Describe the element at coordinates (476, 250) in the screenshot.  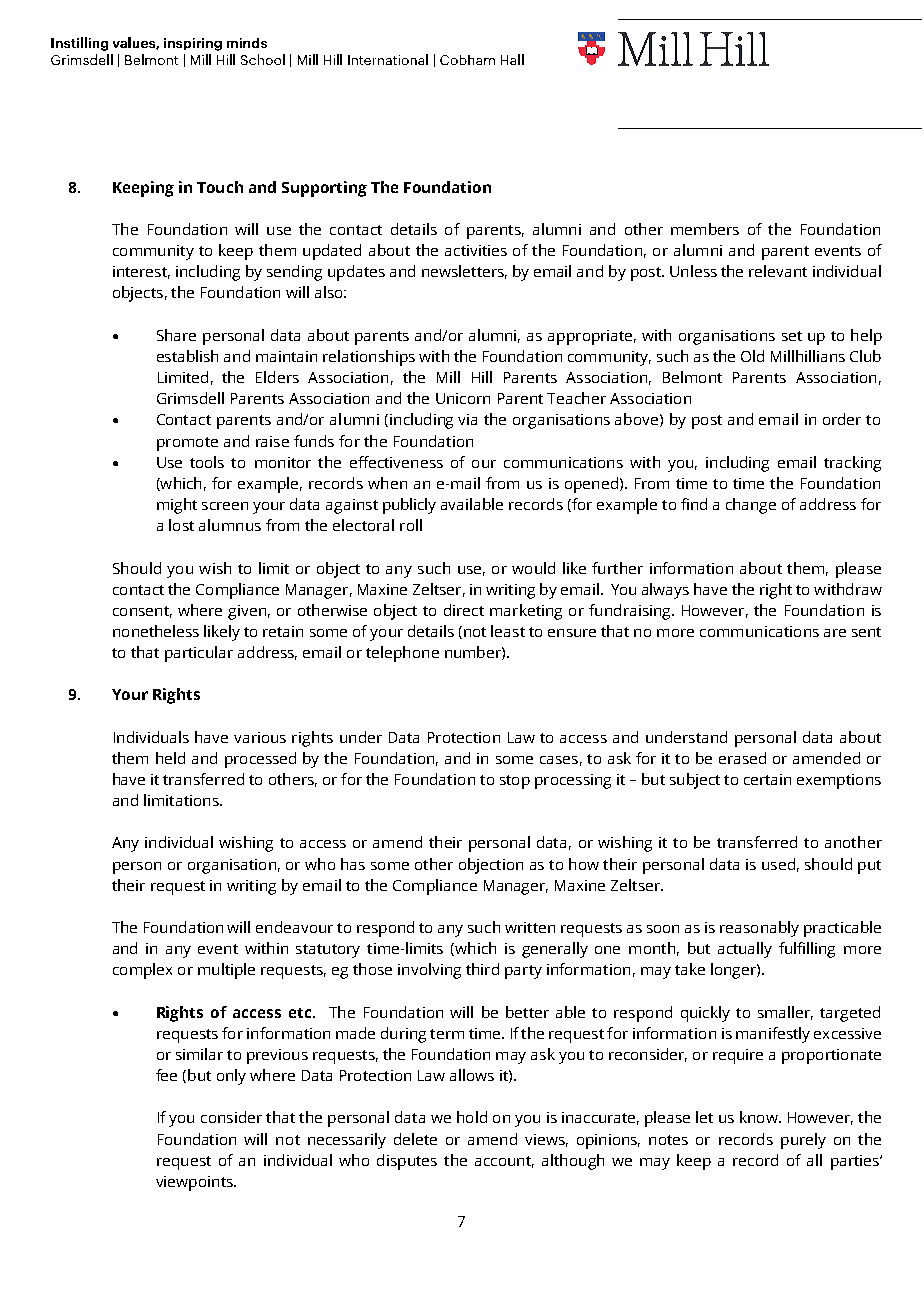
I see `activities` at that location.
